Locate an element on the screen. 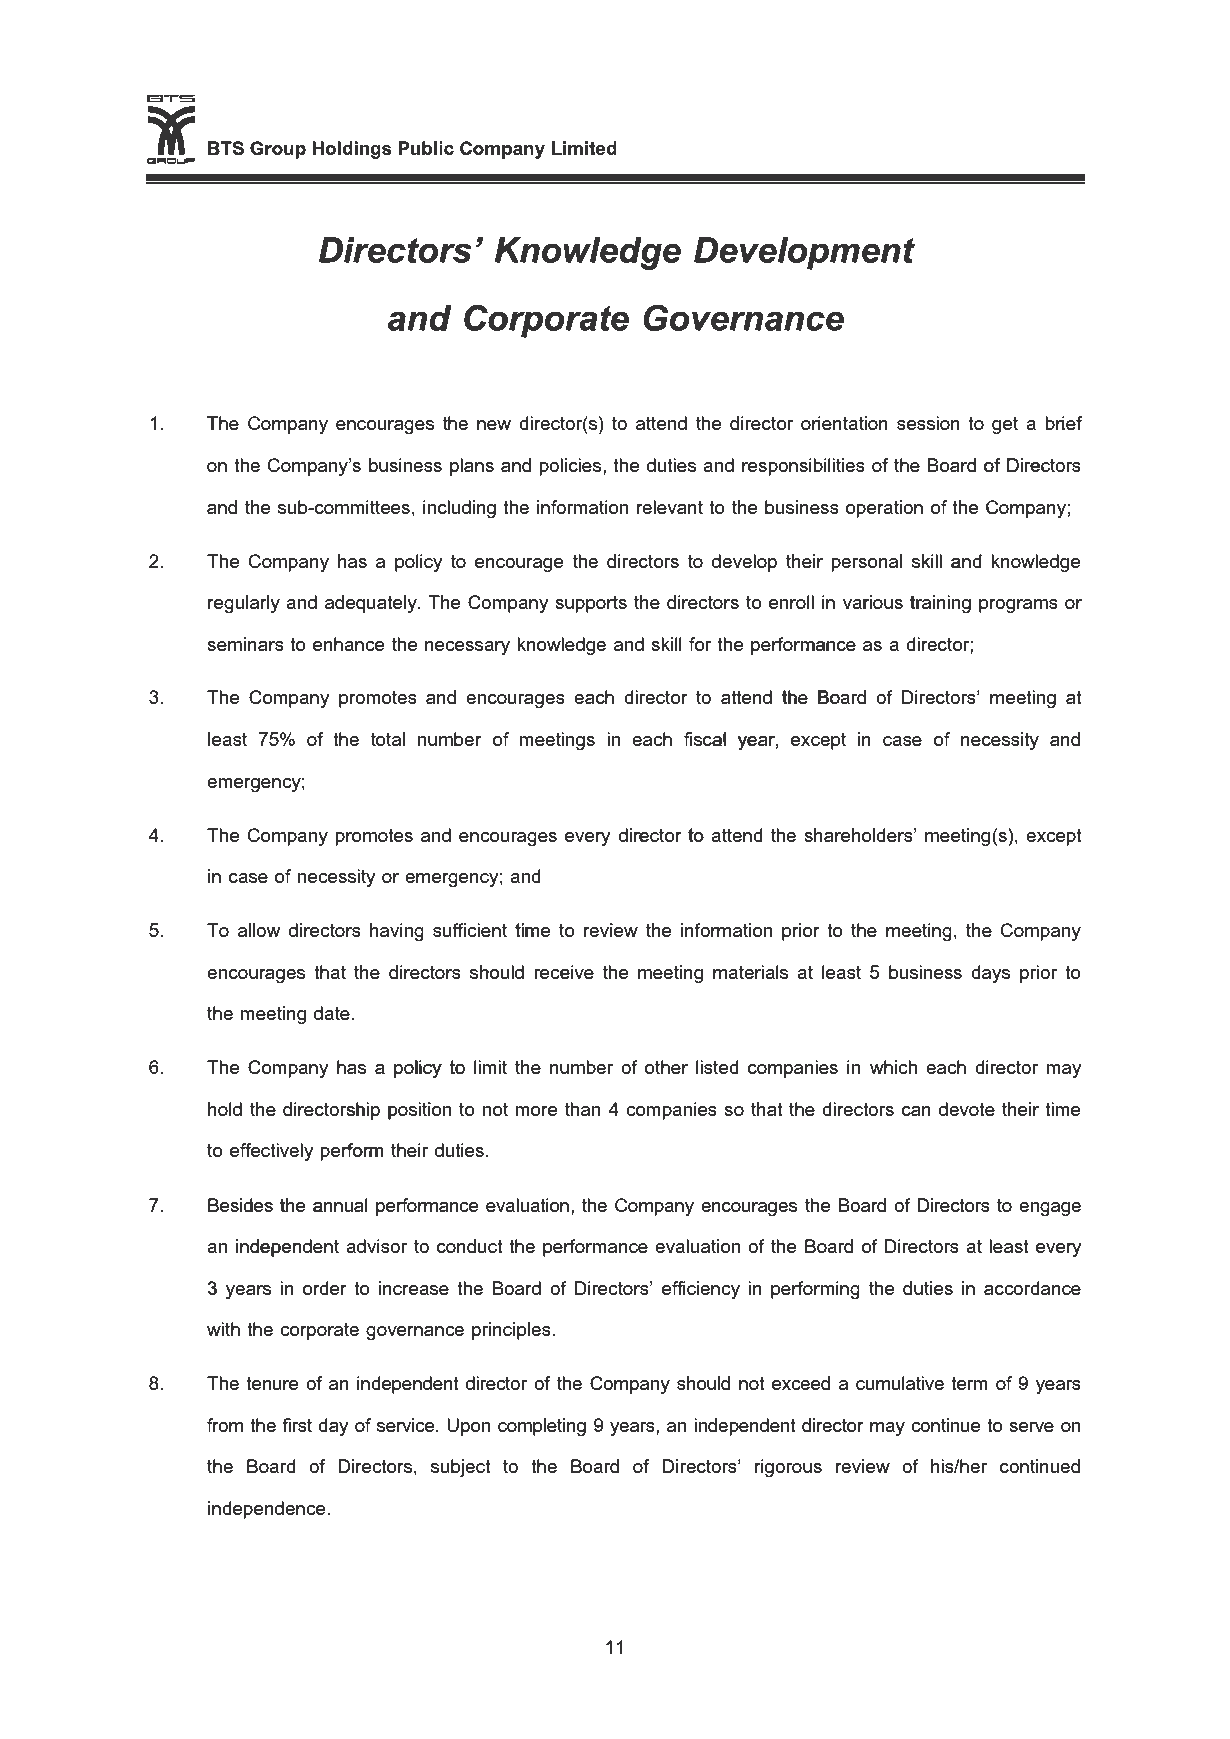 This screenshot has width=1230, height=1739. other is located at coordinates (666, 1067).
